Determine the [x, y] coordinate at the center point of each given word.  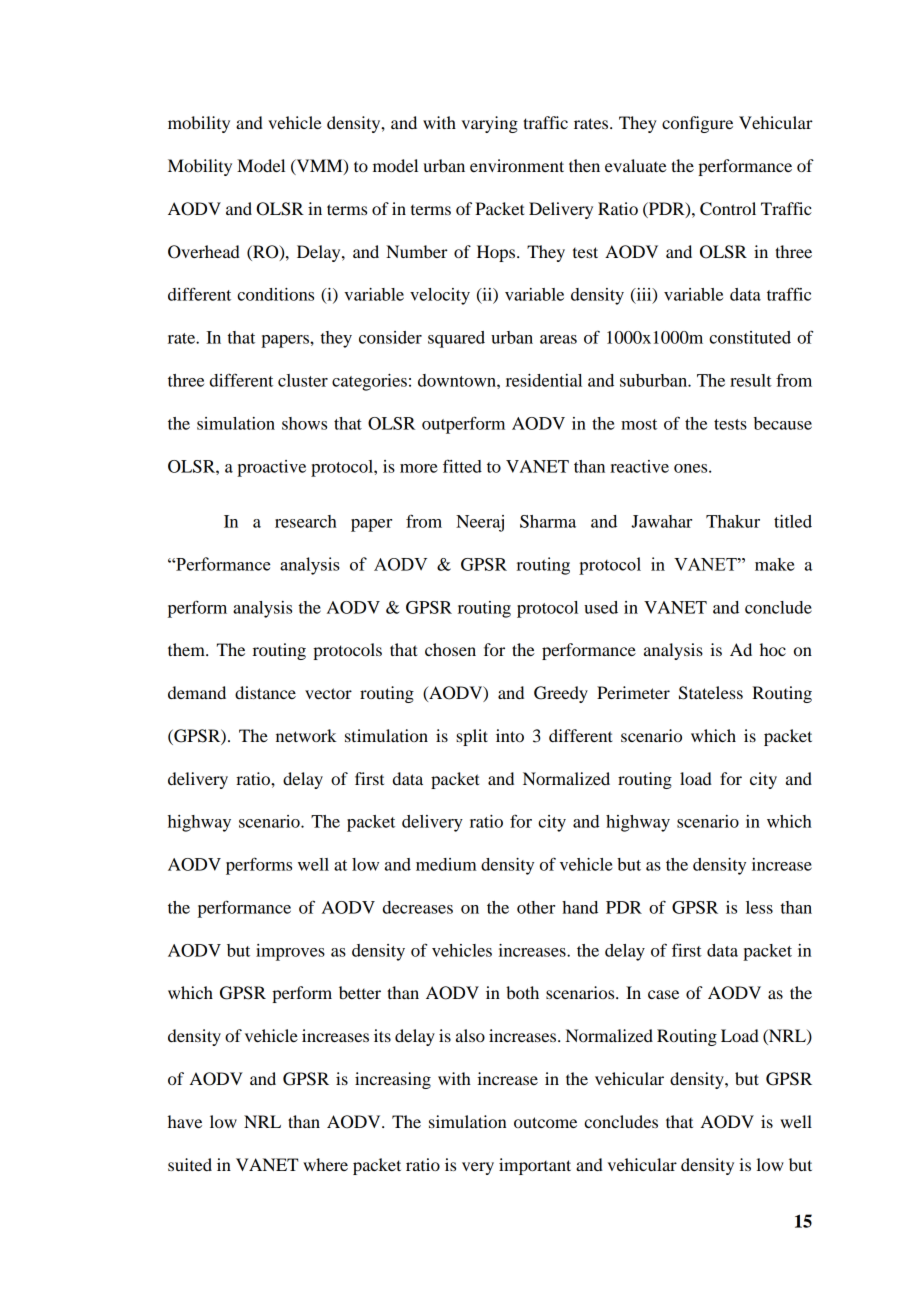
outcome [545, 1122]
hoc [773, 649]
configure [697, 124]
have [185, 1121]
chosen [450, 649]
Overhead [204, 252]
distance [265, 692]
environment [517, 165]
